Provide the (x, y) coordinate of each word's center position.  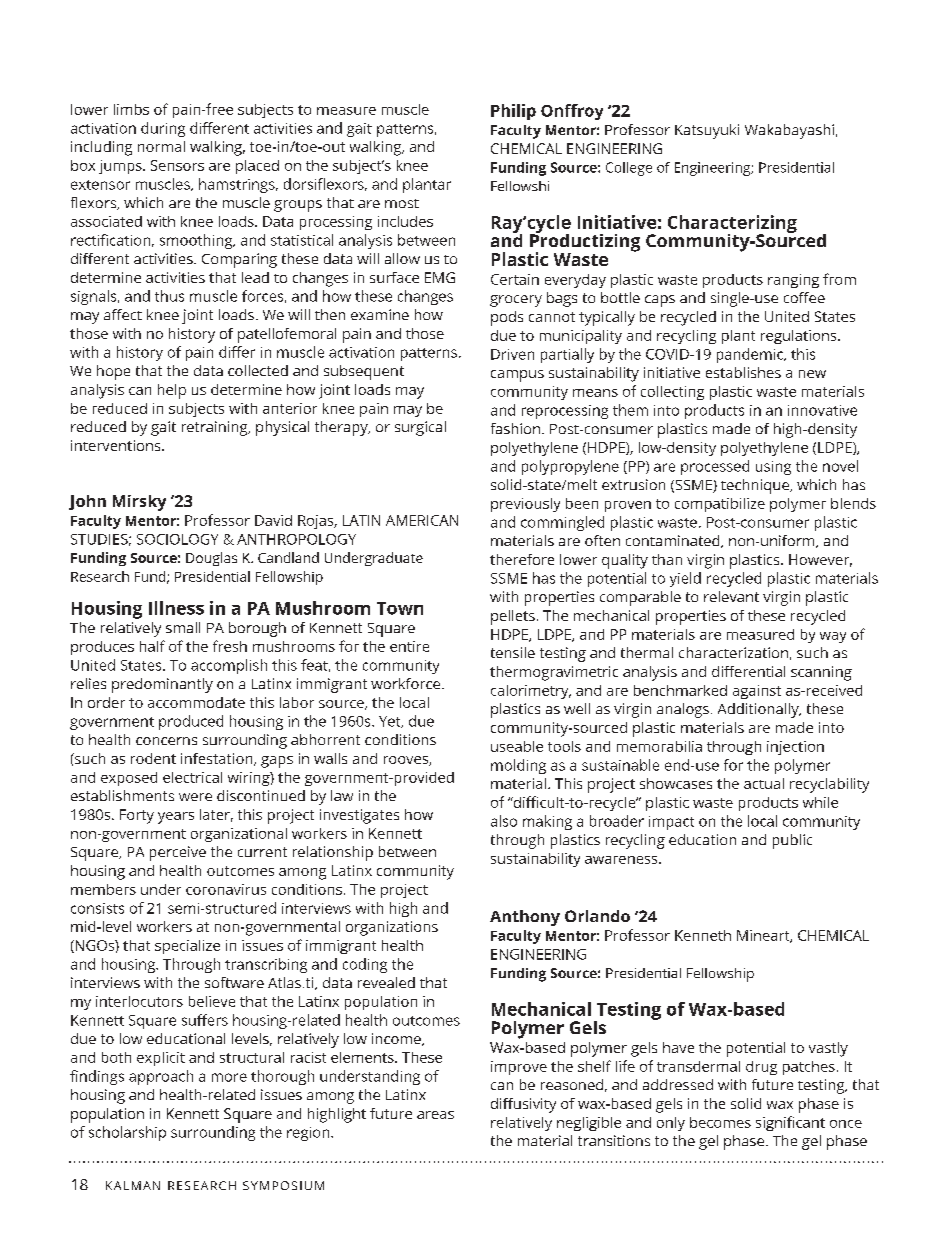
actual (764, 783)
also (504, 821)
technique (756, 486)
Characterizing (732, 225)
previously (525, 505)
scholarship (127, 1133)
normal (161, 146)
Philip (513, 112)
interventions (117, 445)
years (176, 818)
